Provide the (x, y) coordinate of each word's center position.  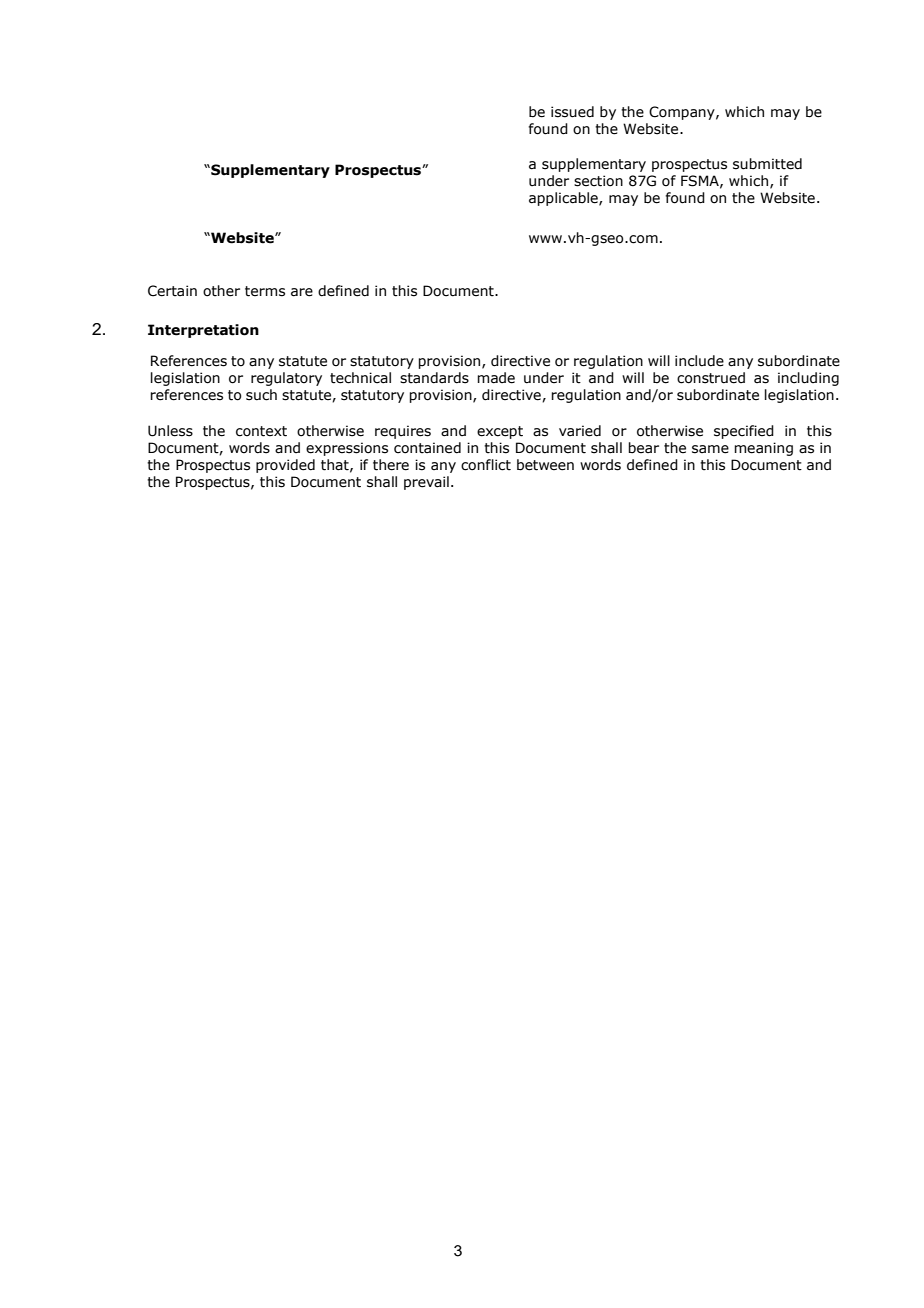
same (710, 449)
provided (285, 466)
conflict (486, 465)
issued (572, 112)
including (808, 379)
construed (711, 378)
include (699, 361)
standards (434, 378)
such (261, 395)
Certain (172, 291)
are (302, 292)
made (496, 378)
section (598, 181)
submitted (767, 164)
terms (265, 291)
